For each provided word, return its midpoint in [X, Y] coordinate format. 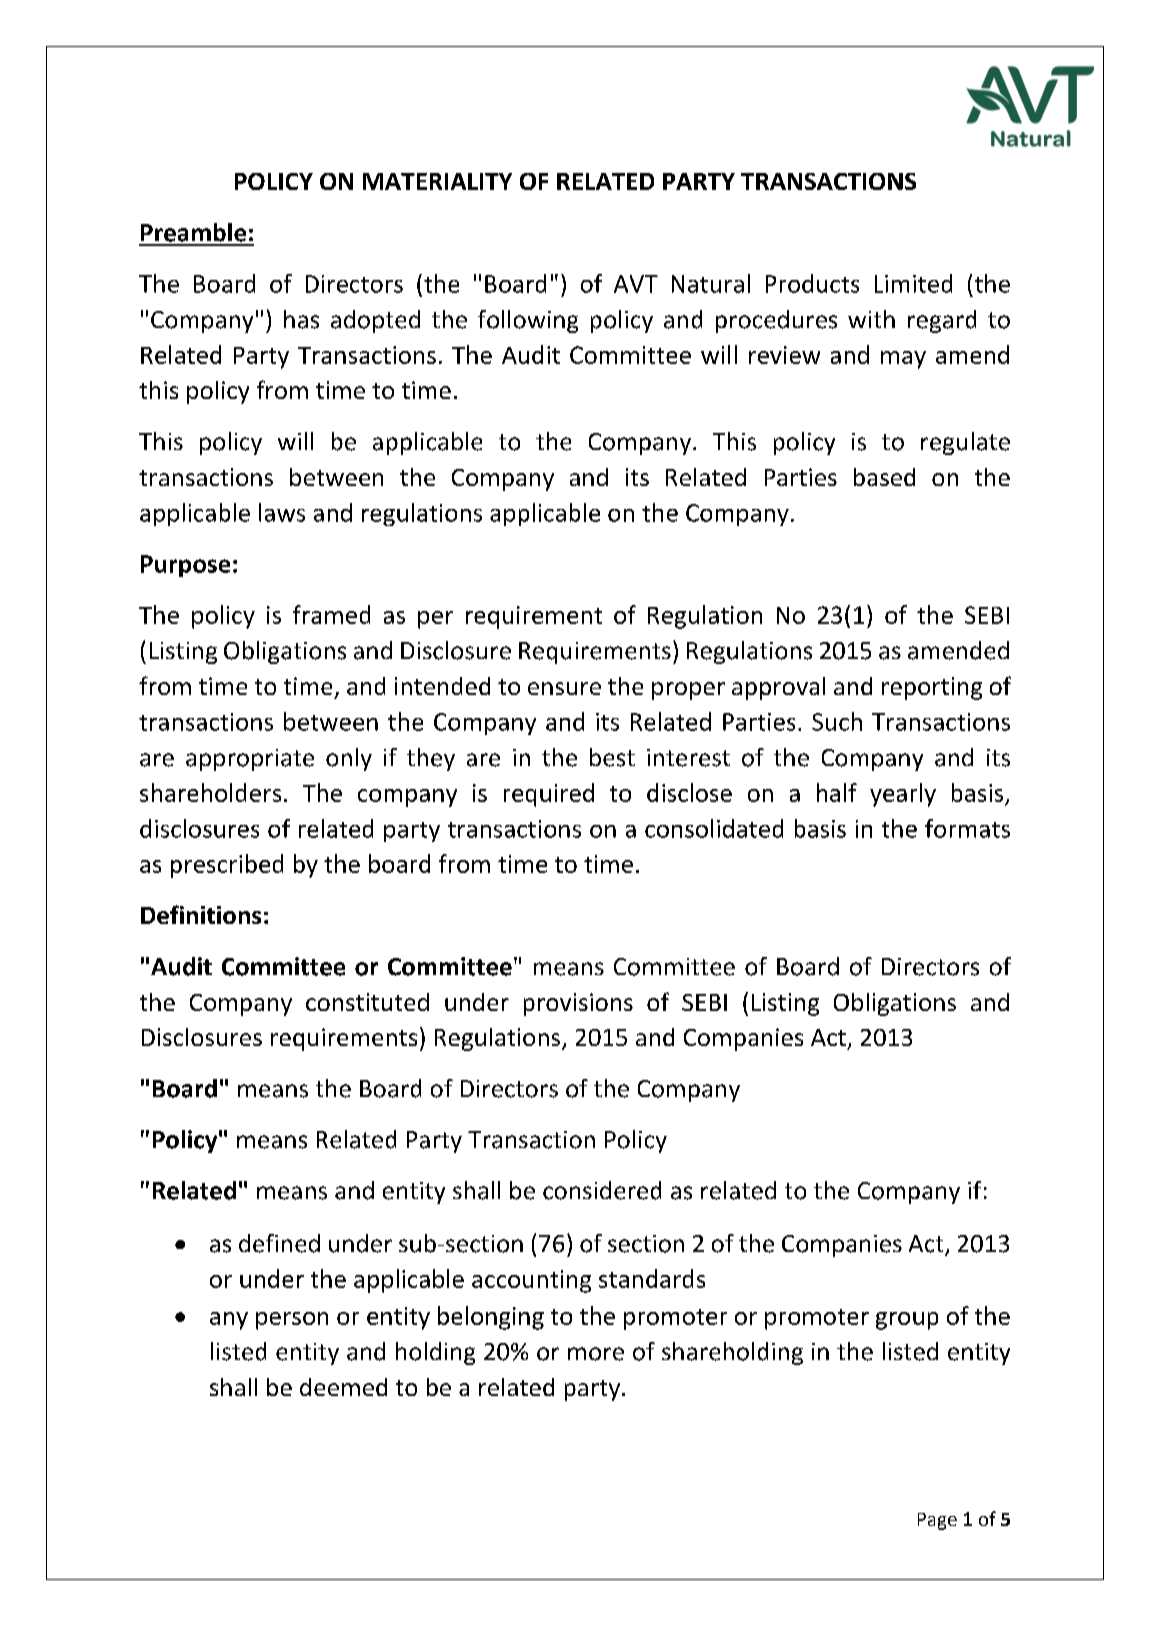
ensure [564, 688]
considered [602, 1190]
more [596, 1354]
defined [279, 1243]
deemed [343, 1387]
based [884, 477]
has [301, 319]
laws [282, 512]
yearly [903, 795]
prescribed [227, 866]
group [907, 1321]
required [549, 795]
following [528, 321]
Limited [913, 283]
